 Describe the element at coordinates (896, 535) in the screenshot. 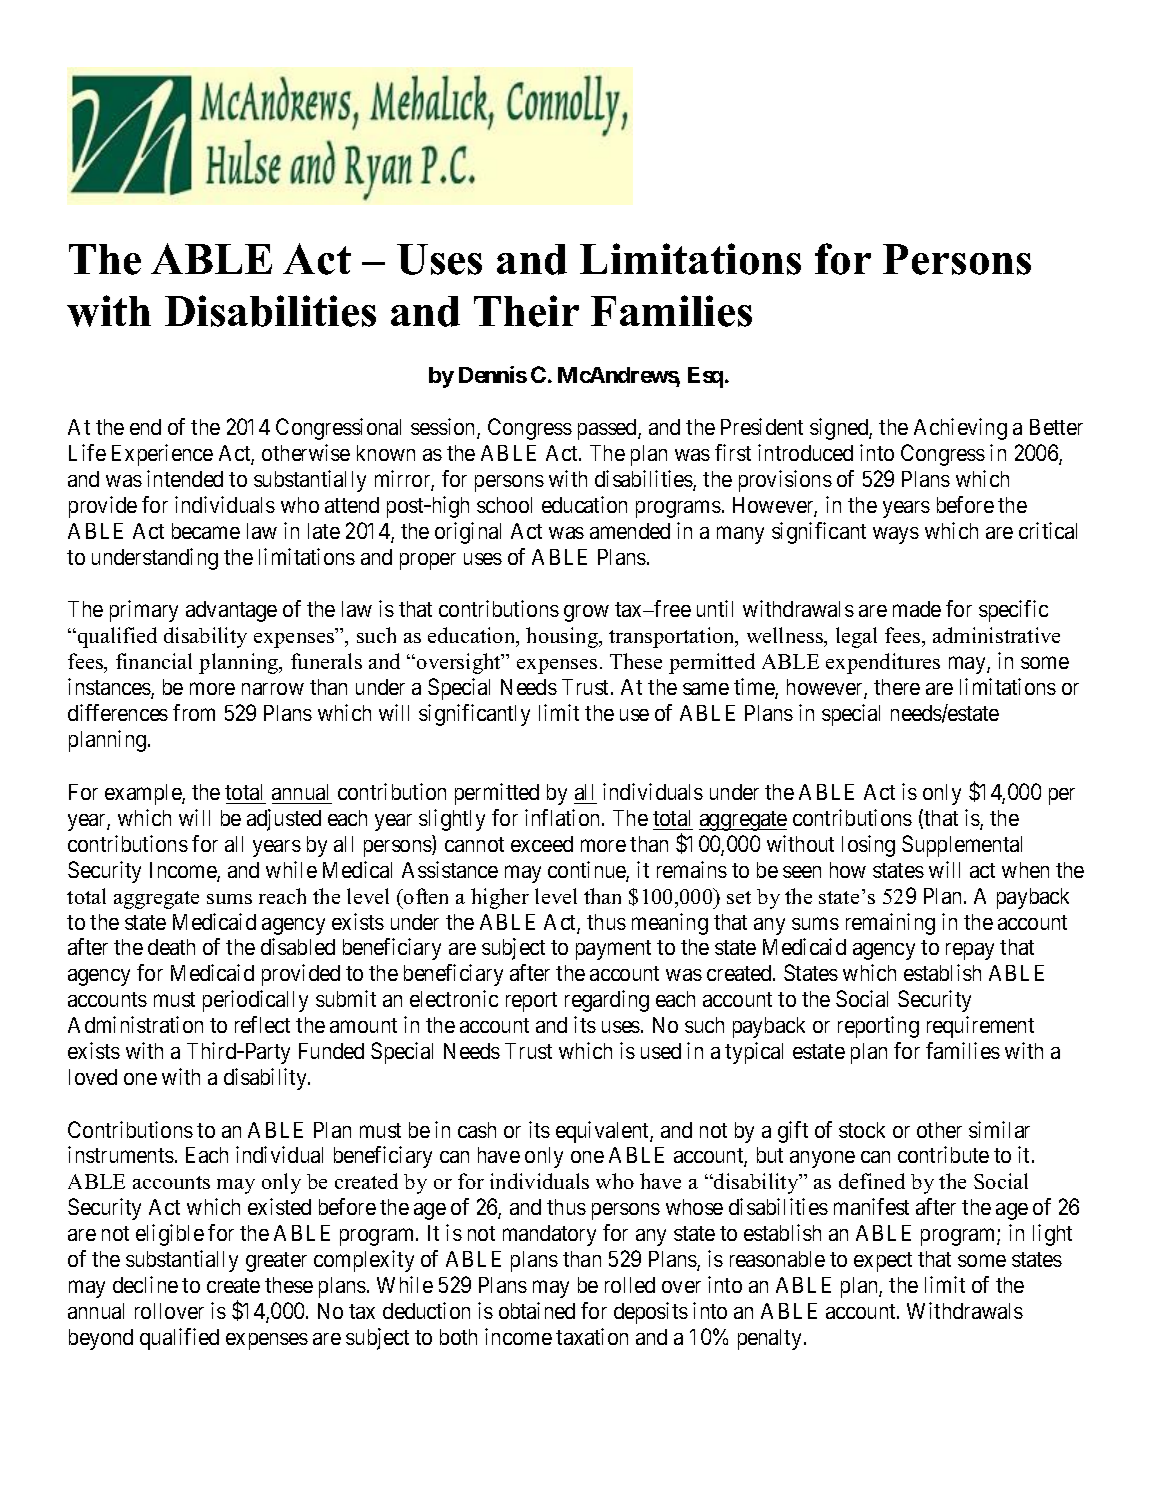

I see `ways` at that location.
